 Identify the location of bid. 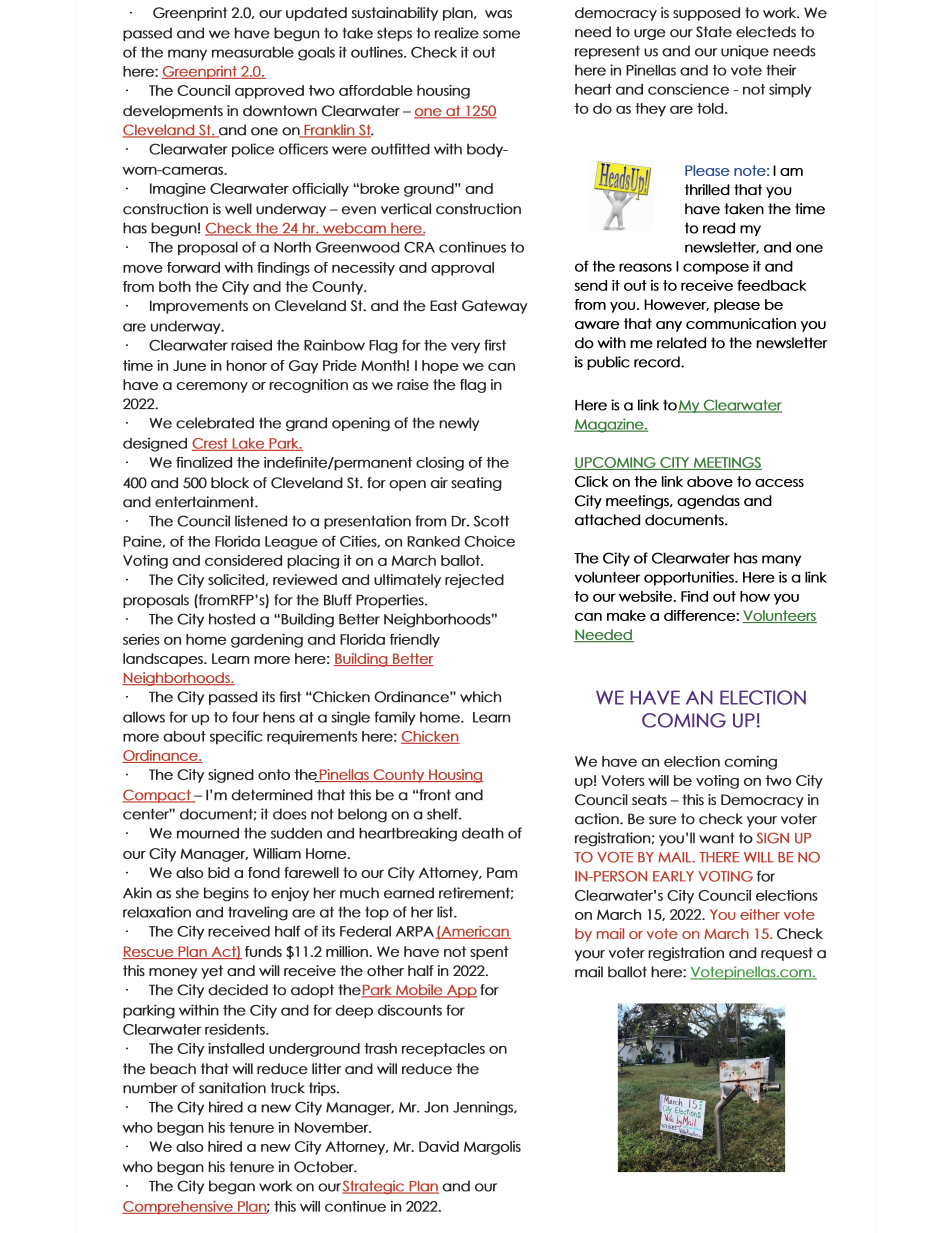
(219, 872).
